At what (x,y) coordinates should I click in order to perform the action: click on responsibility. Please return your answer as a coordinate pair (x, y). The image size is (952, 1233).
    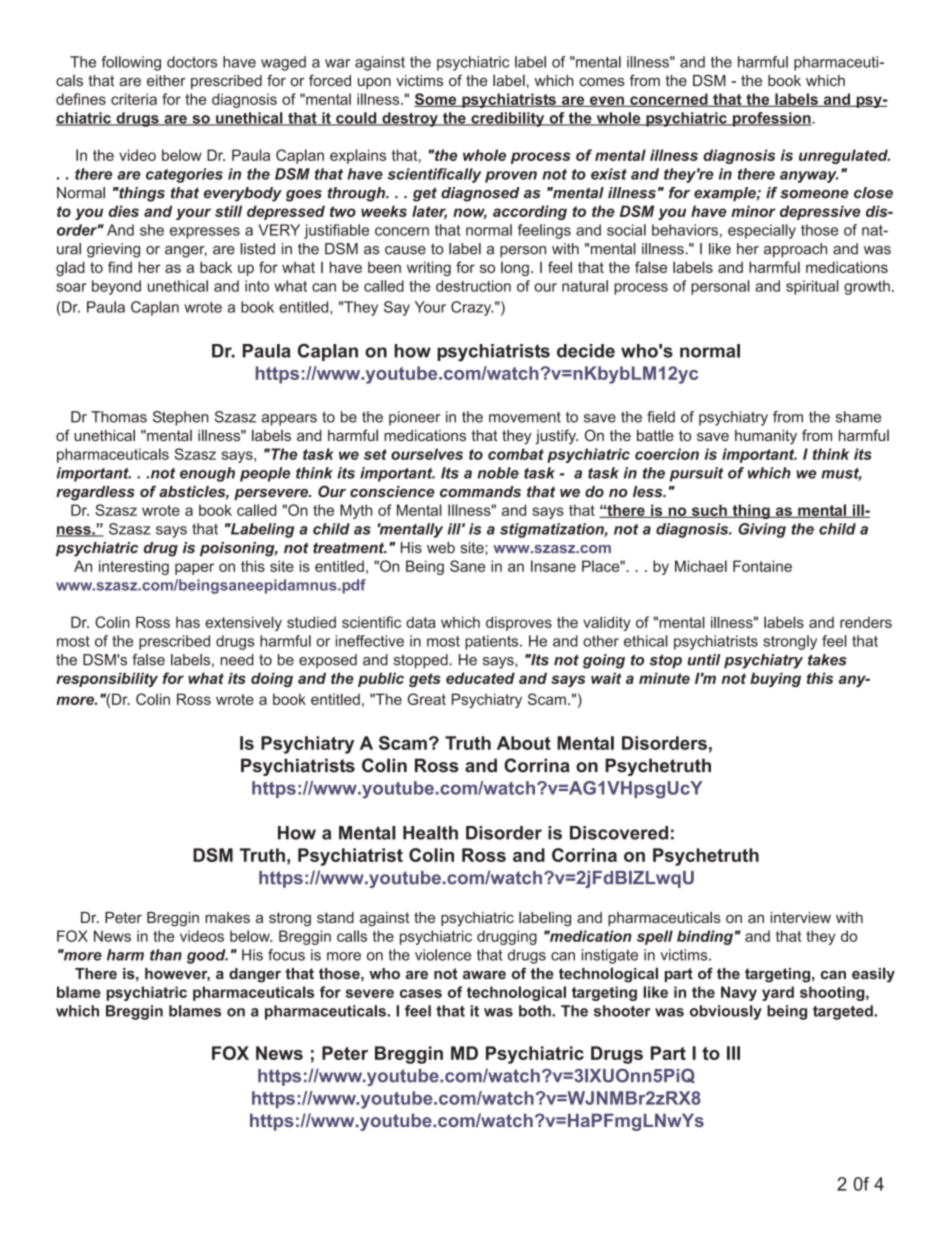
    Looking at the image, I should click on (107, 679).
